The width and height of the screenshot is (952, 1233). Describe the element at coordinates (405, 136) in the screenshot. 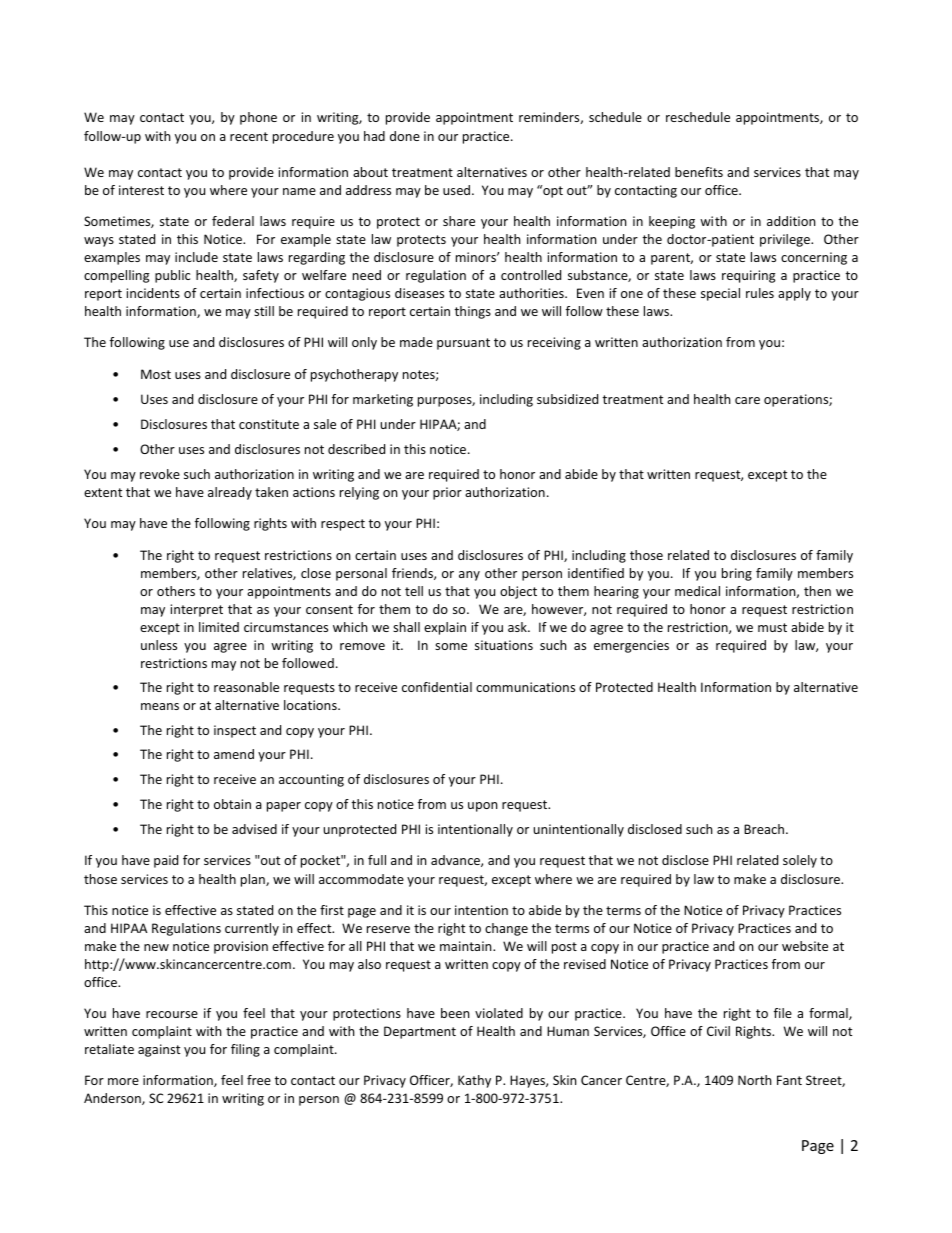

I see `done` at that location.
